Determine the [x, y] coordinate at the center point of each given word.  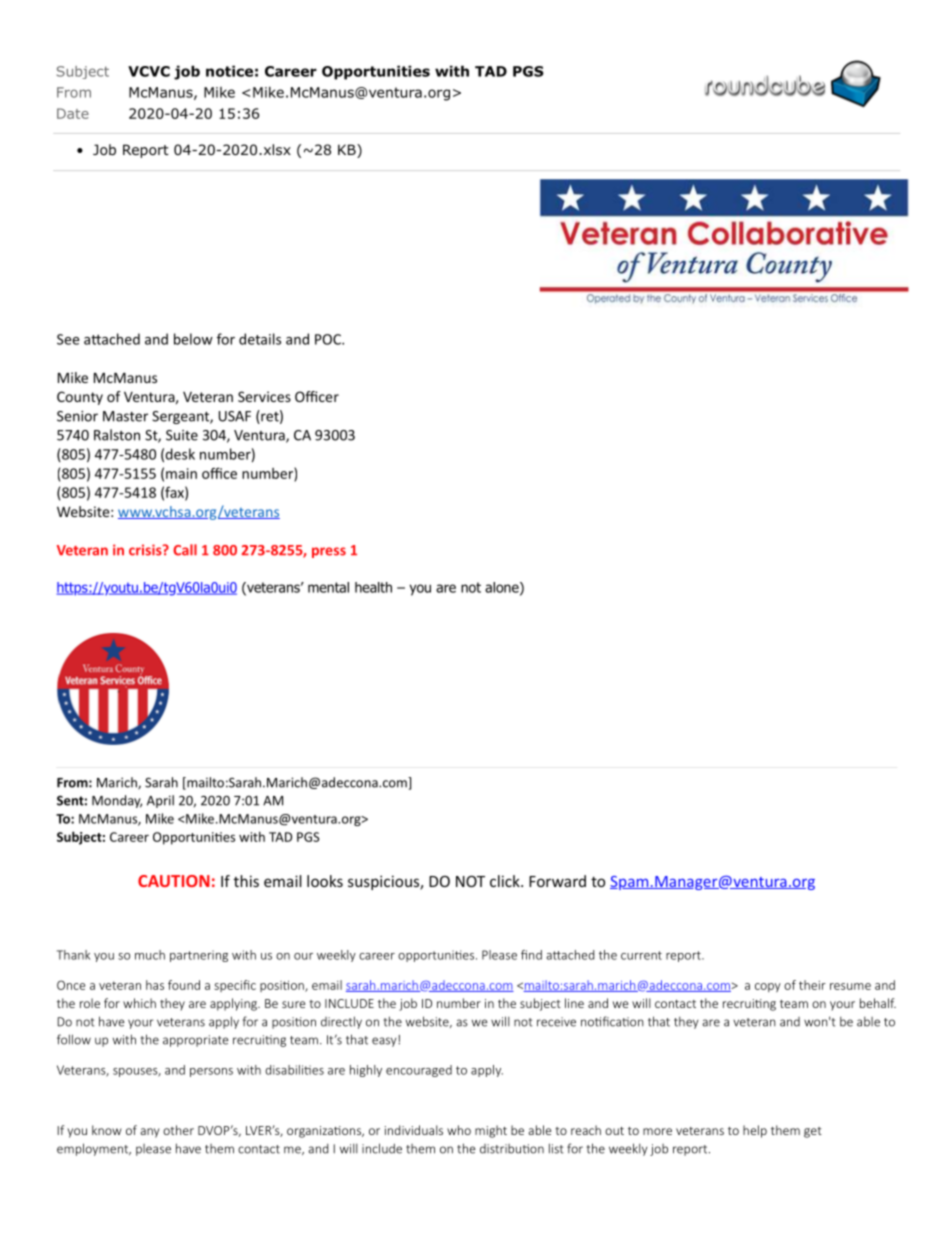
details [260, 339]
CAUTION [174, 881]
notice [229, 71]
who [459, 1130]
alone [503, 588]
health [373, 587]
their [812, 985]
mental [328, 587]
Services [264, 396]
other [178, 1130]
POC [329, 339]
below [193, 339]
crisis [146, 550]
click [506, 881]
